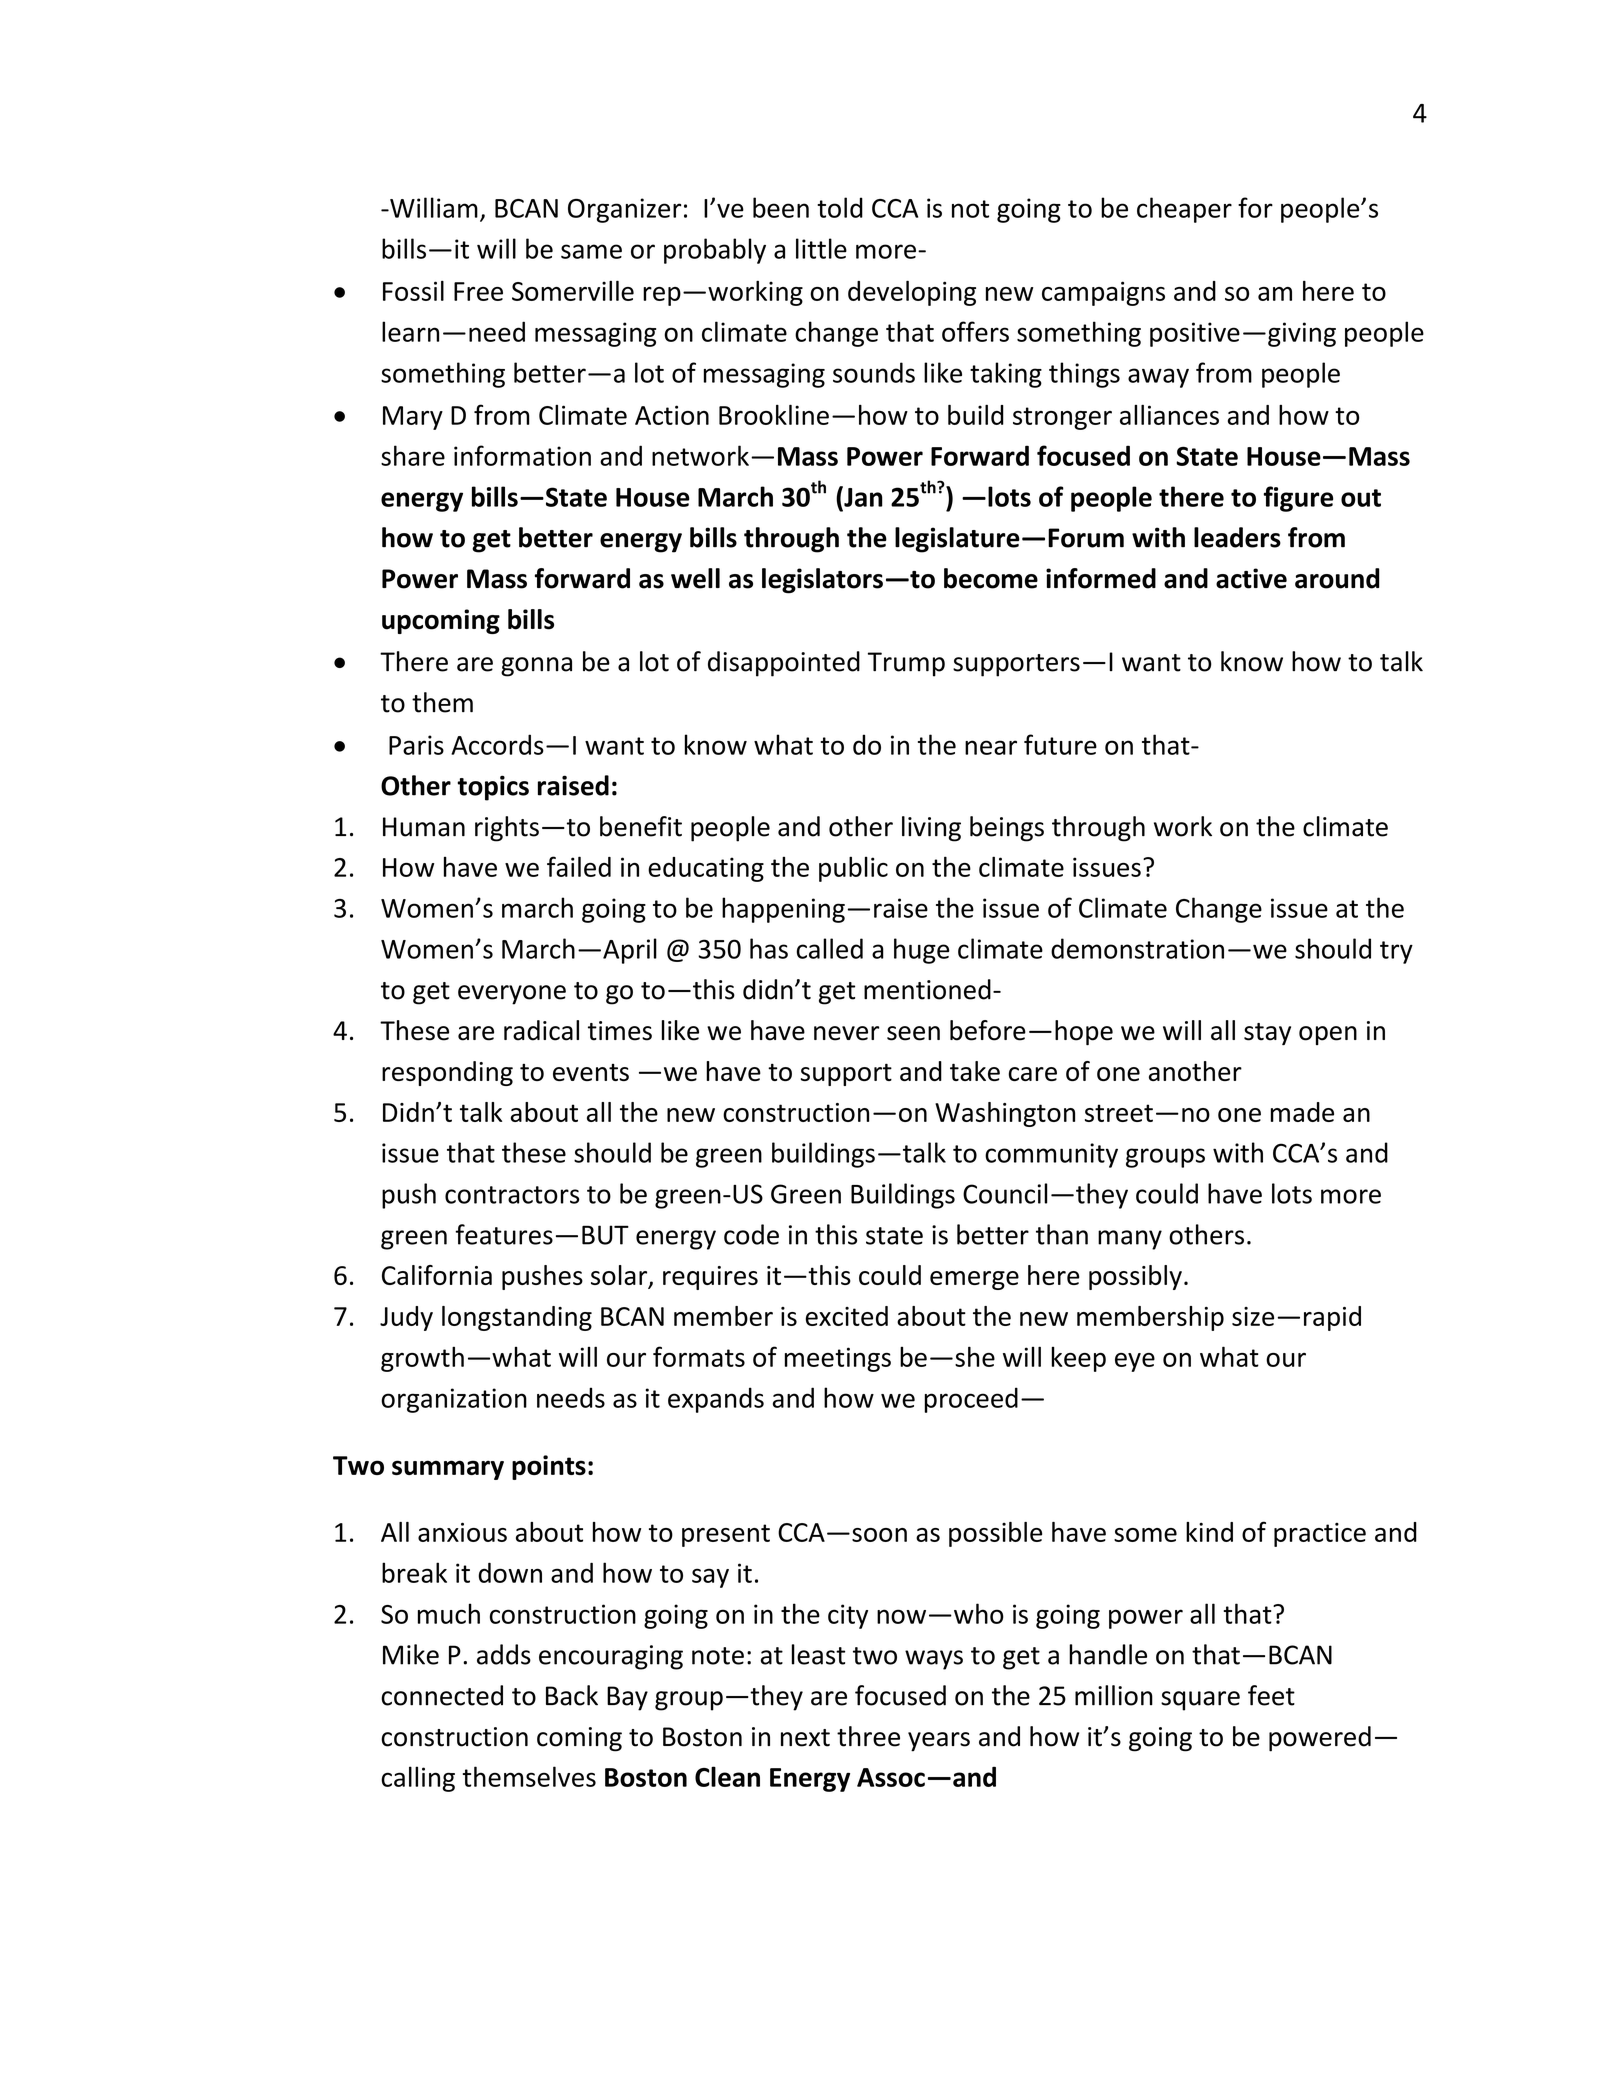 The height and width of the screenshot is (2093, 1617). Describe the element at coordinates (1184, 210) in the screenshot. I see `cheaper` at that location.
